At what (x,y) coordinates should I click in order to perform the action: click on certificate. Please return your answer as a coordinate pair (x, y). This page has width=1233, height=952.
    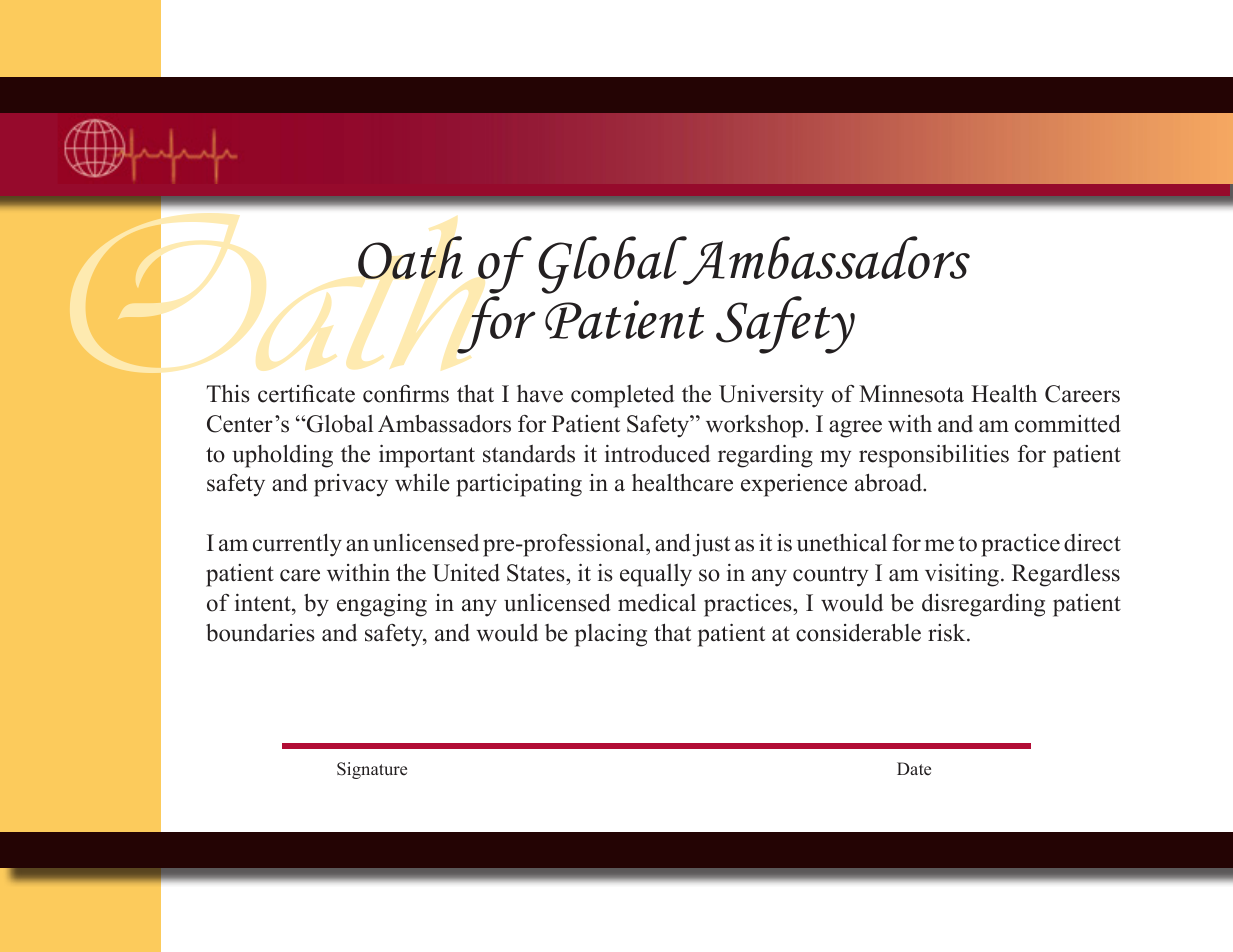
    Looking at the image, I should click on (306, 393).
